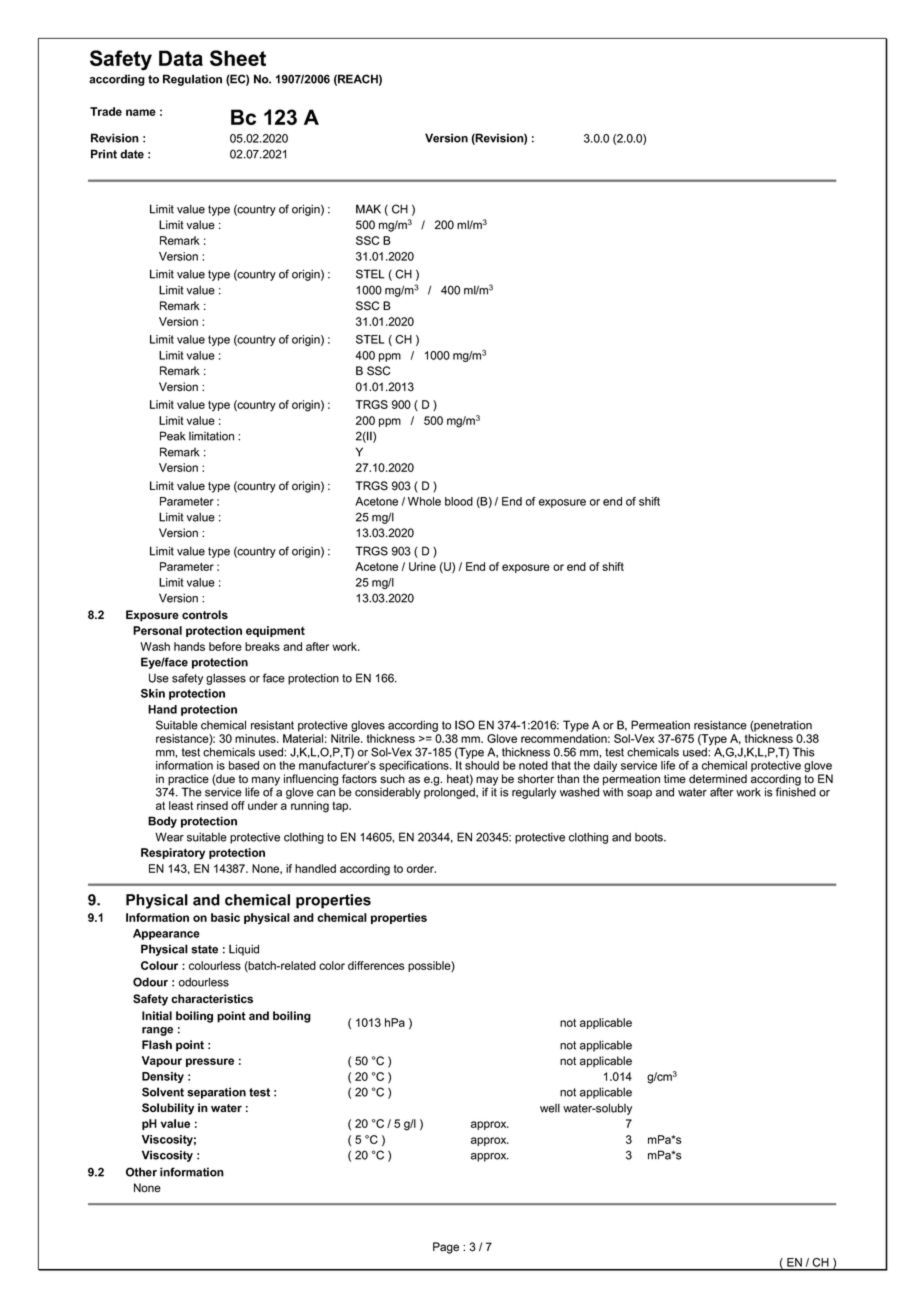 Image resolution: width=924 pixels, height=1308 pixels. I want to click on Sheet, so click(238, 58).
